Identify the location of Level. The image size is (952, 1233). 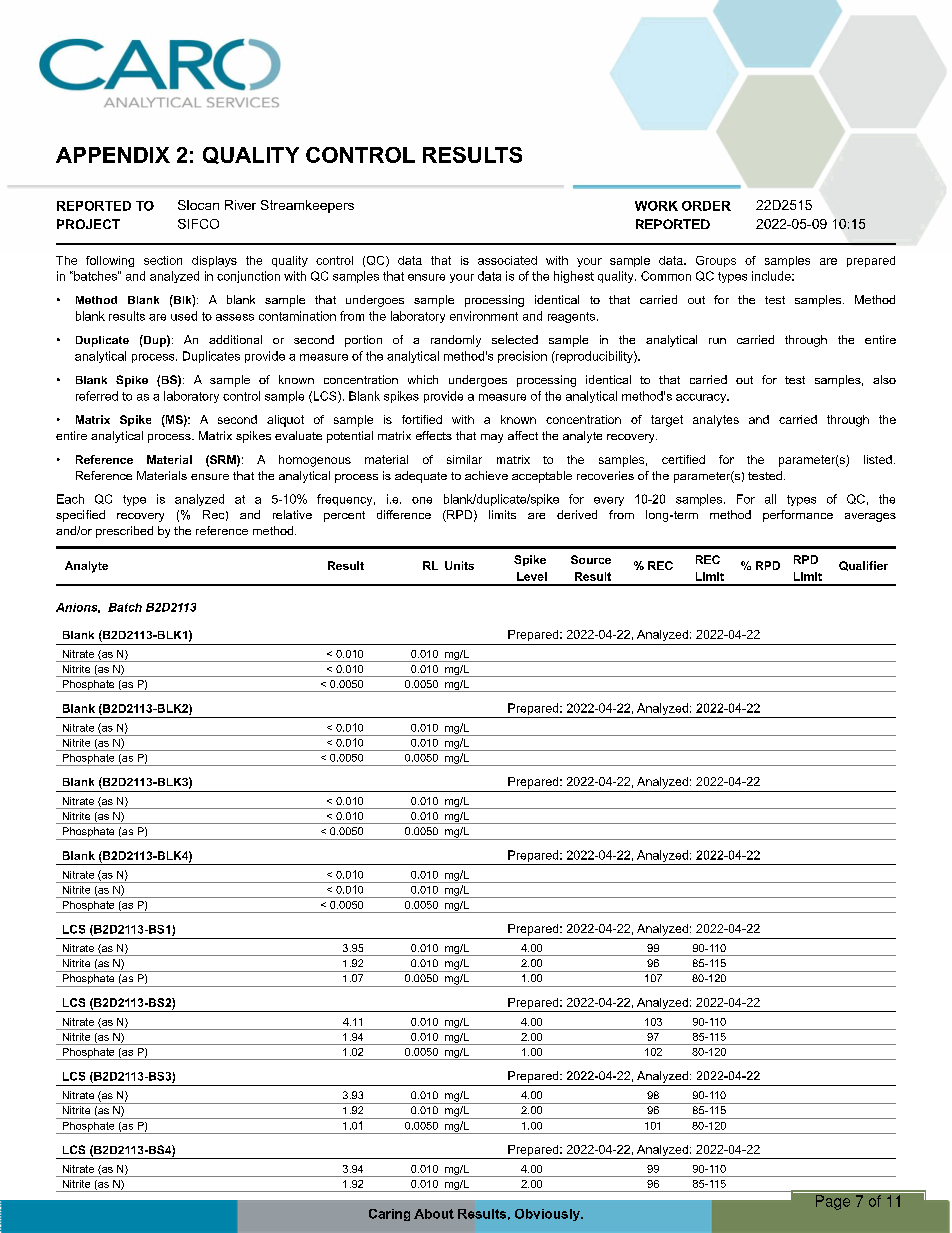
(532, 576).
